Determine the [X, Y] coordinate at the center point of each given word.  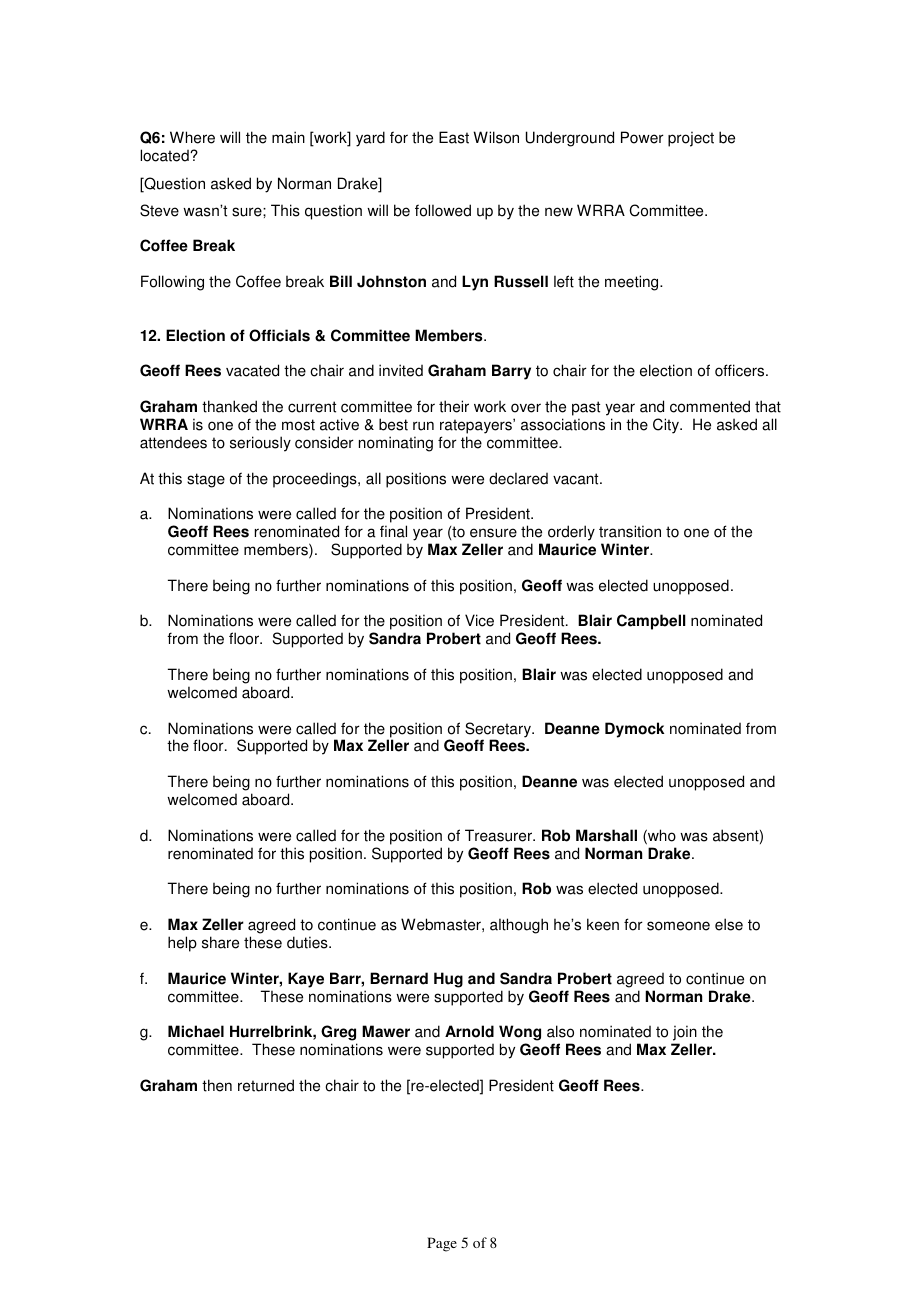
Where [192, 137]
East [454, 137]
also [560, 1031]
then [217, 1085]
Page [442, 1244]
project [691, 139]
